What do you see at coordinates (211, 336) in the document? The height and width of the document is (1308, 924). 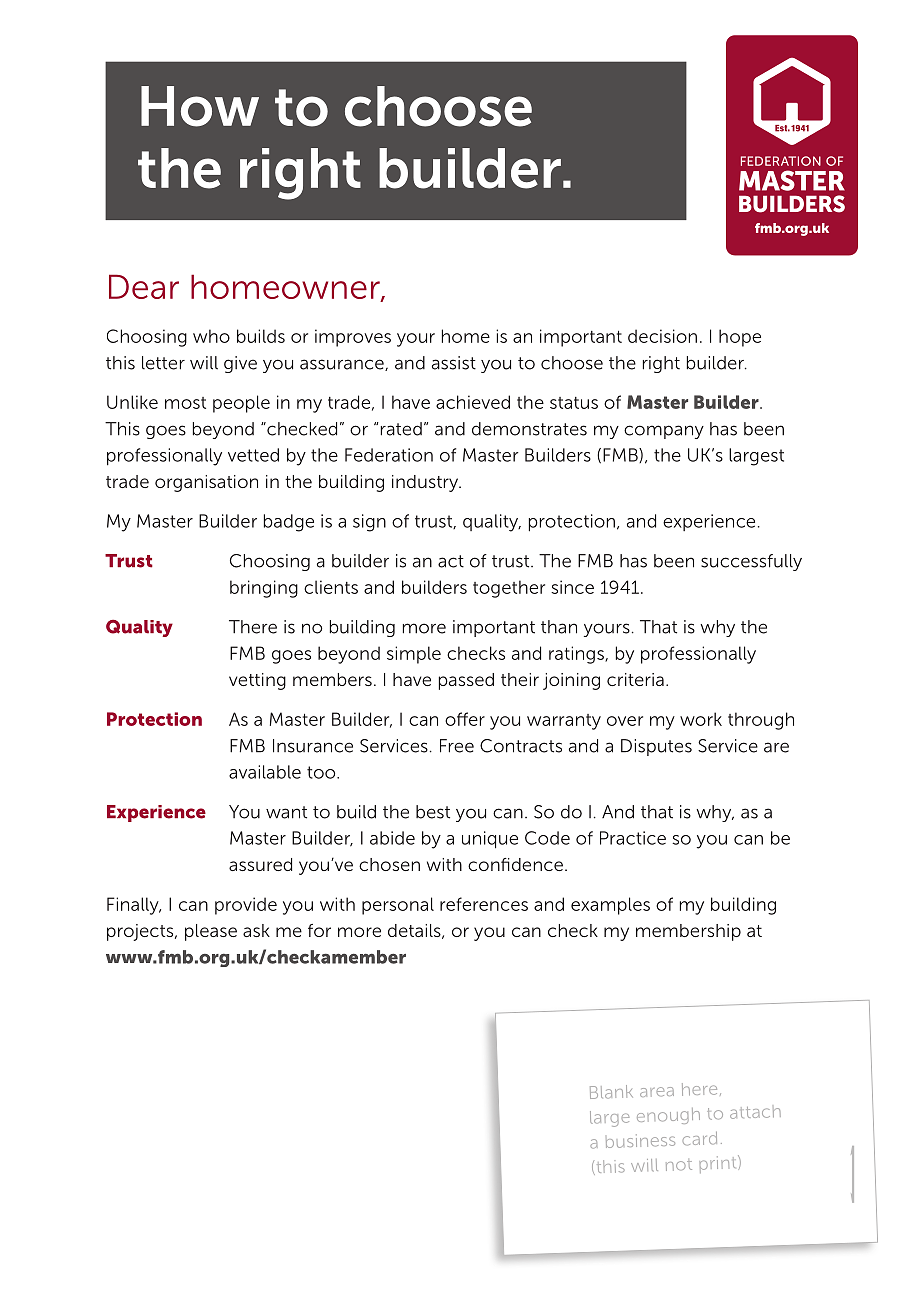 I see `who` at bounding box center [211, 336].
